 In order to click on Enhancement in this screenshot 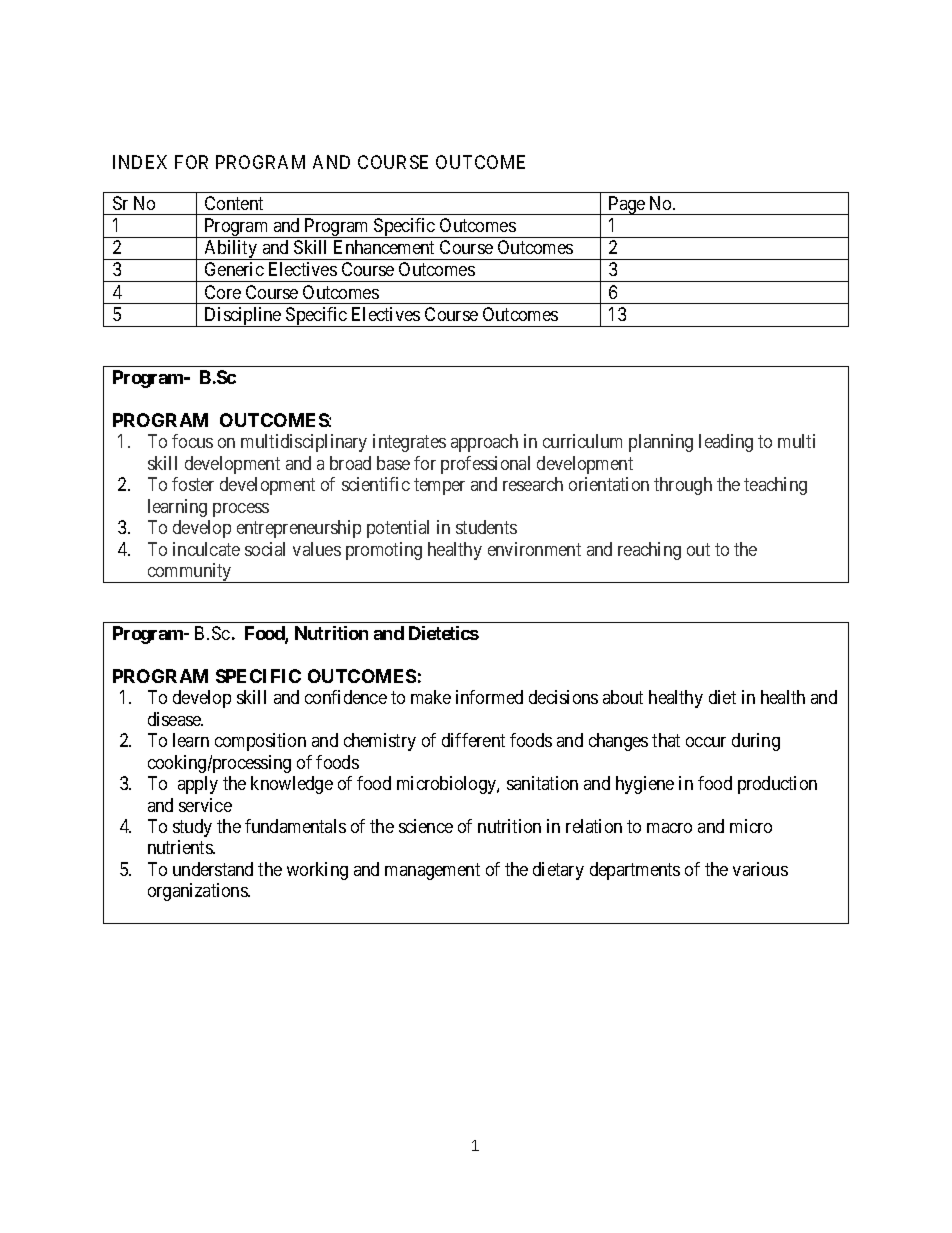, I will do `click(384, 247)`.
